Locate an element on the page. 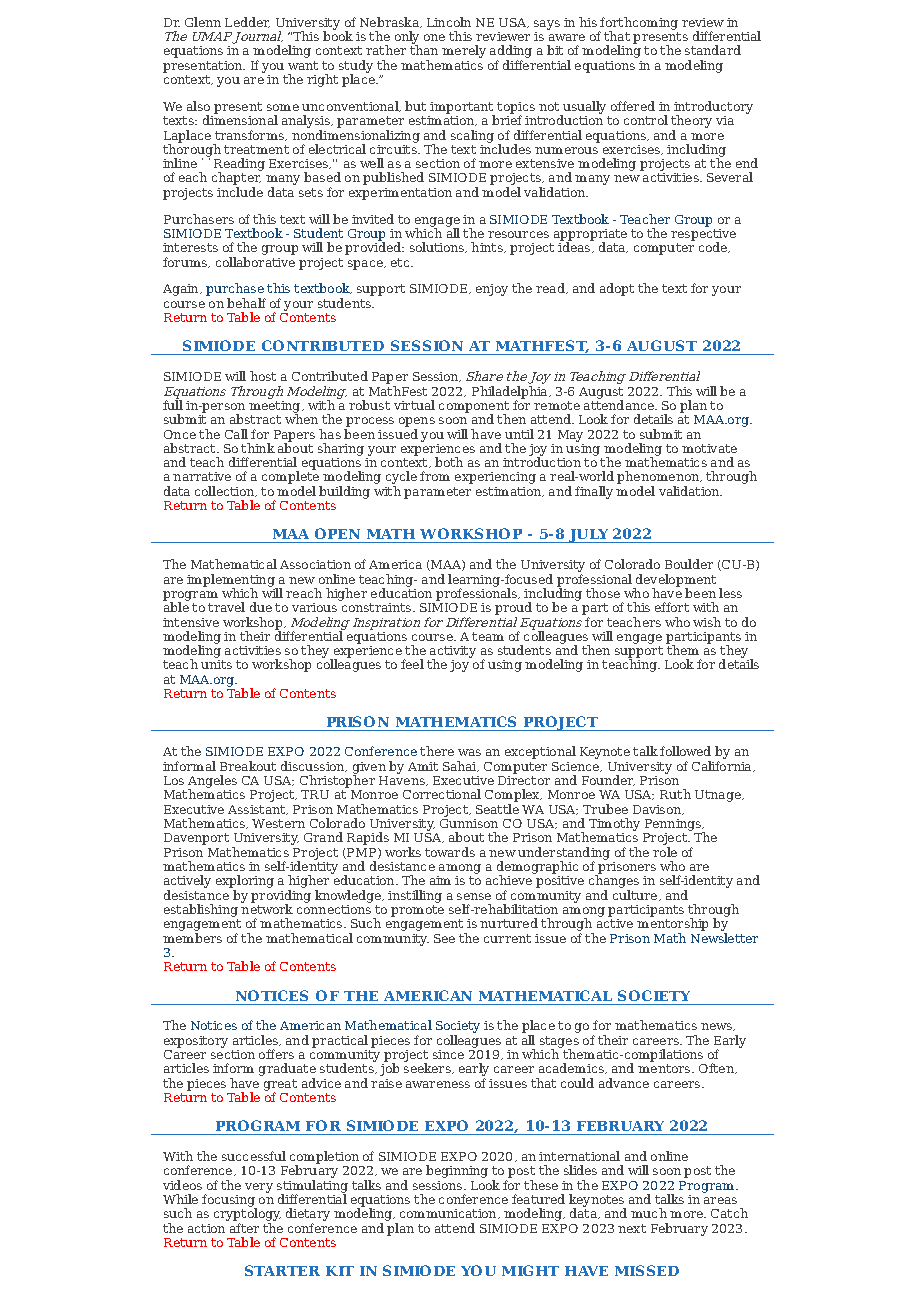 Image resolution: width=924 pixels, height=1308 pixels. merely is located at coordinates (464, 51).
